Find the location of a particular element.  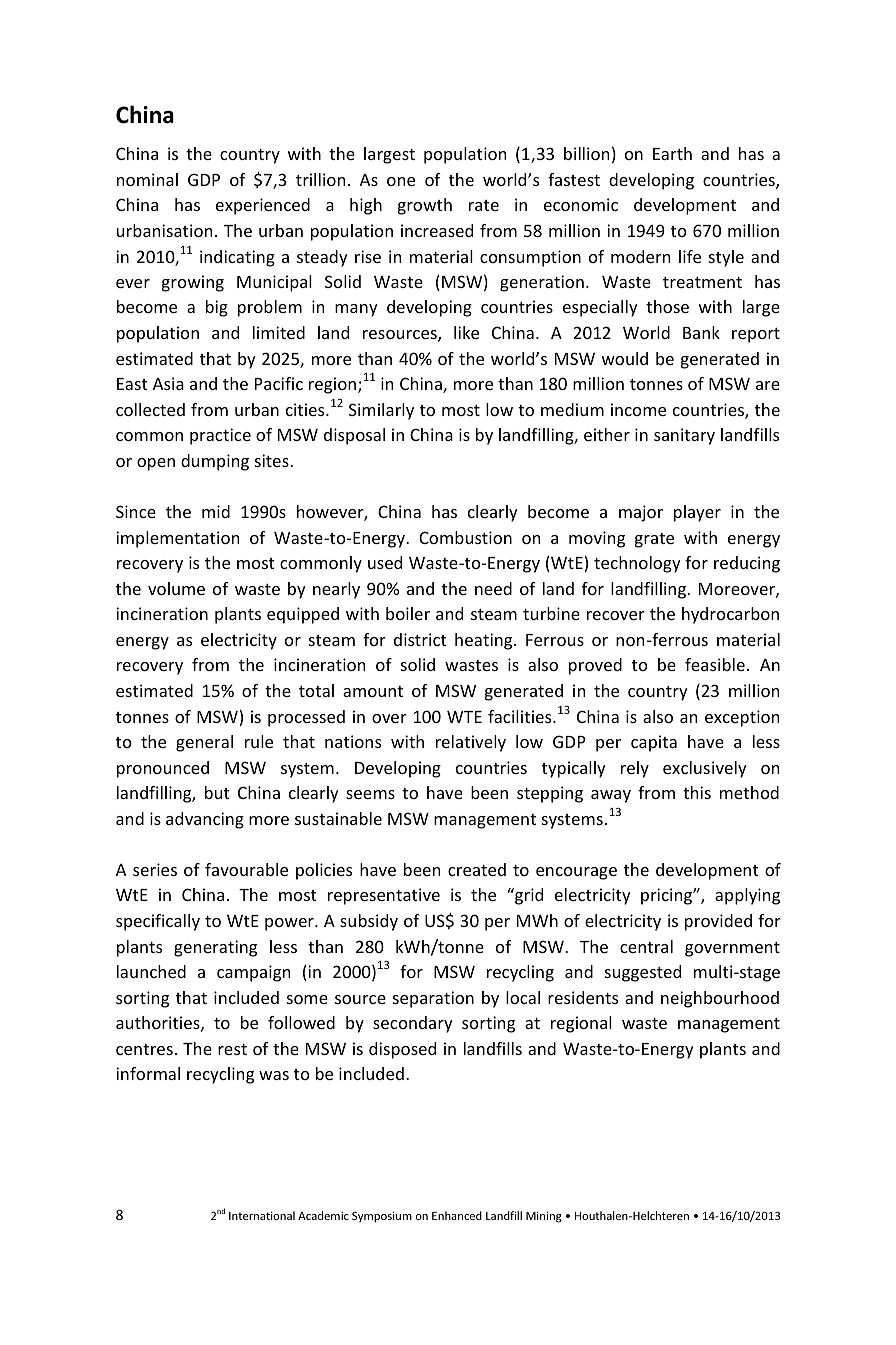

Earth is located at coordinates (672, 153).
